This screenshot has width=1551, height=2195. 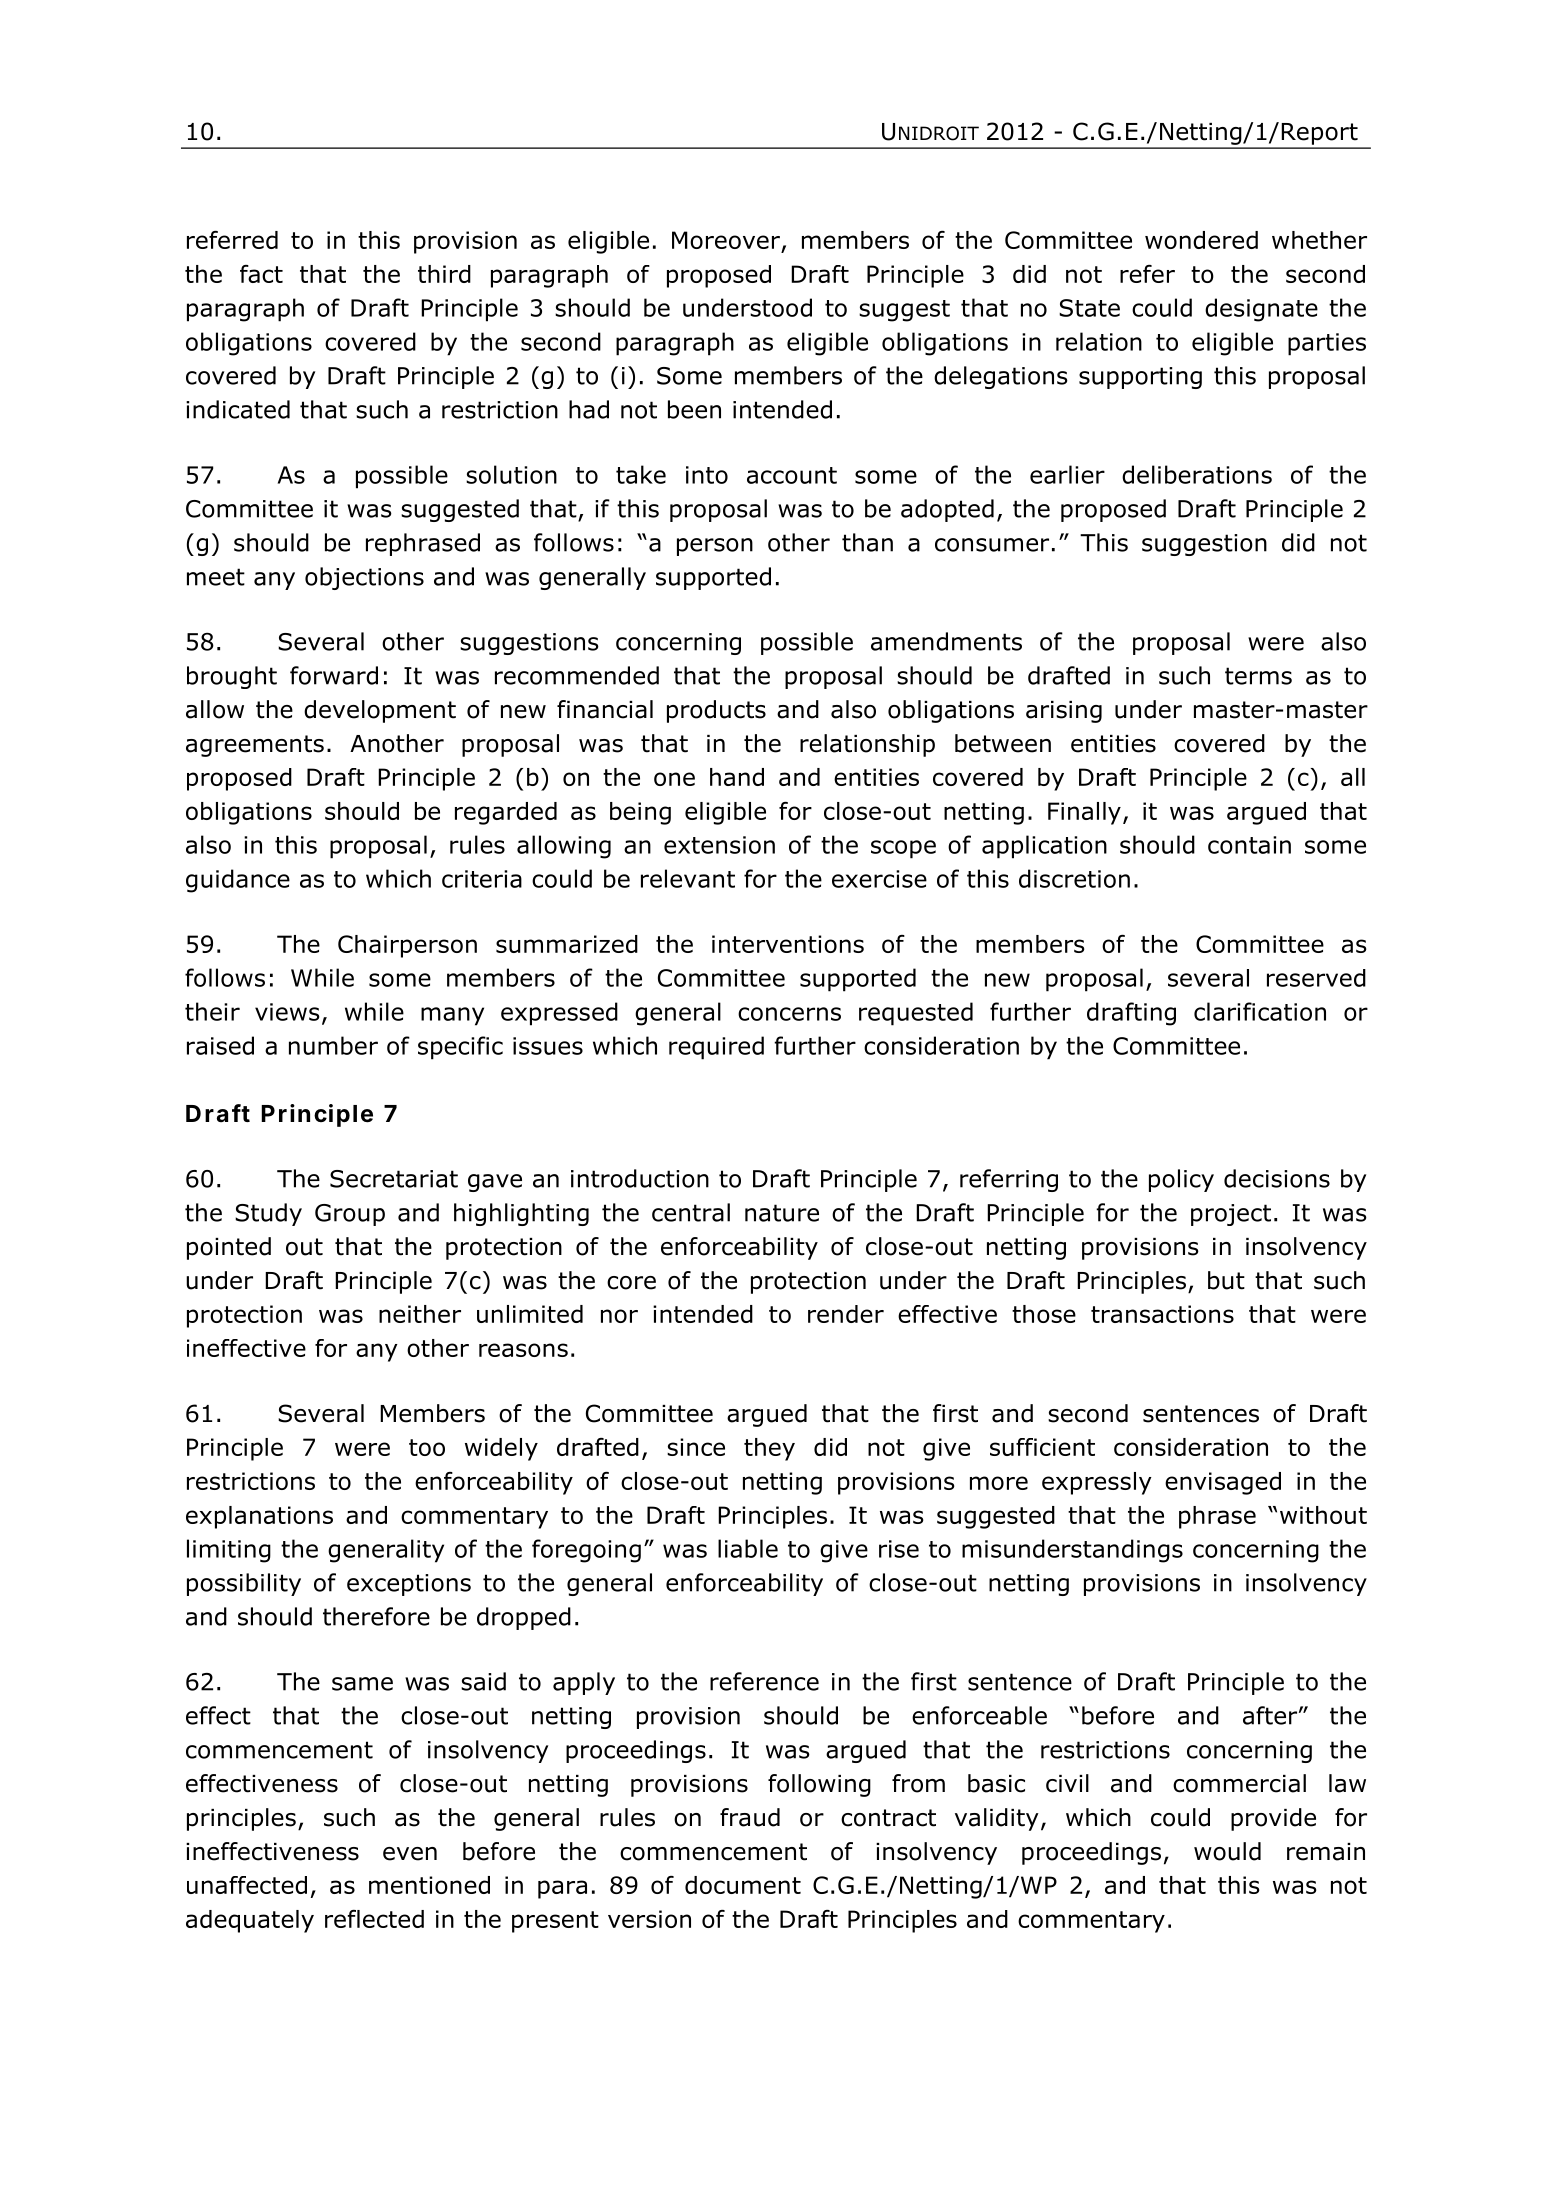 I want to click on even, so click(x=410, y=1854).
